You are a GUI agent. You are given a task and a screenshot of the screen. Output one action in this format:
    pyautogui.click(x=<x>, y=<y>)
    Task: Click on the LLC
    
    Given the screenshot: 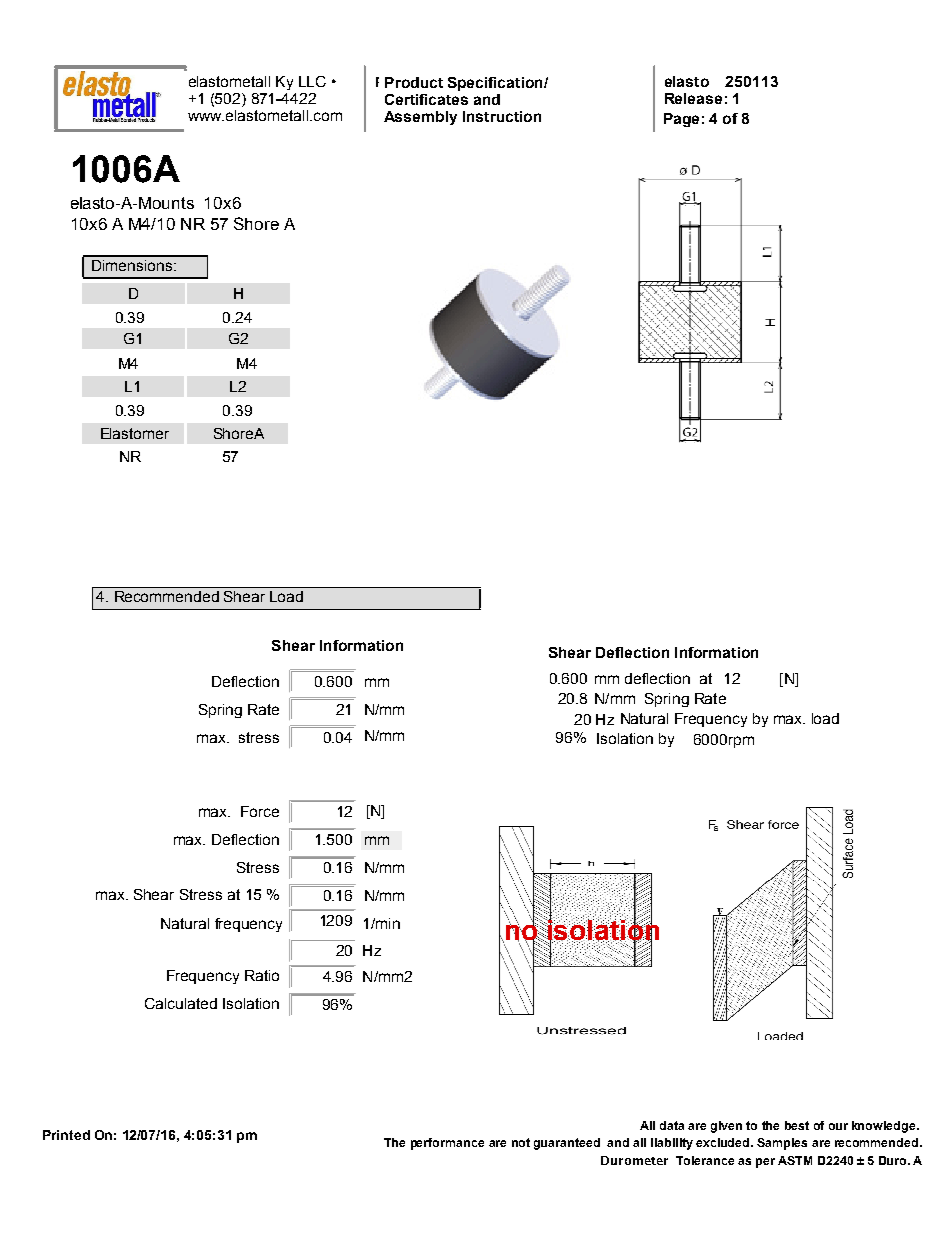 What is the action you would take?
    pyautogui.click(x=312, y=81)
